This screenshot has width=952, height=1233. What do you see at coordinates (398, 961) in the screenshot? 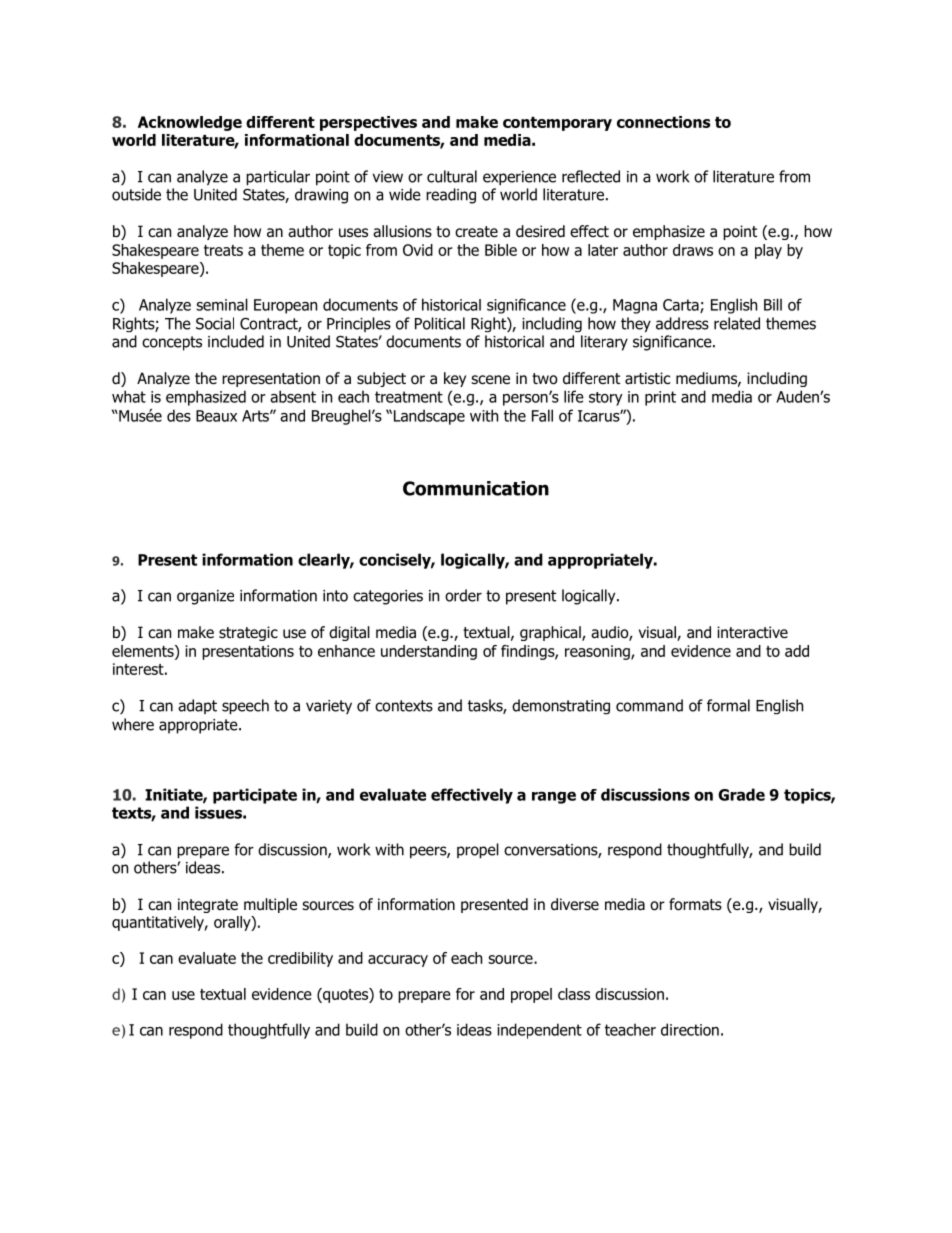
I see `accuracy` at bounding box center [398, 961].
